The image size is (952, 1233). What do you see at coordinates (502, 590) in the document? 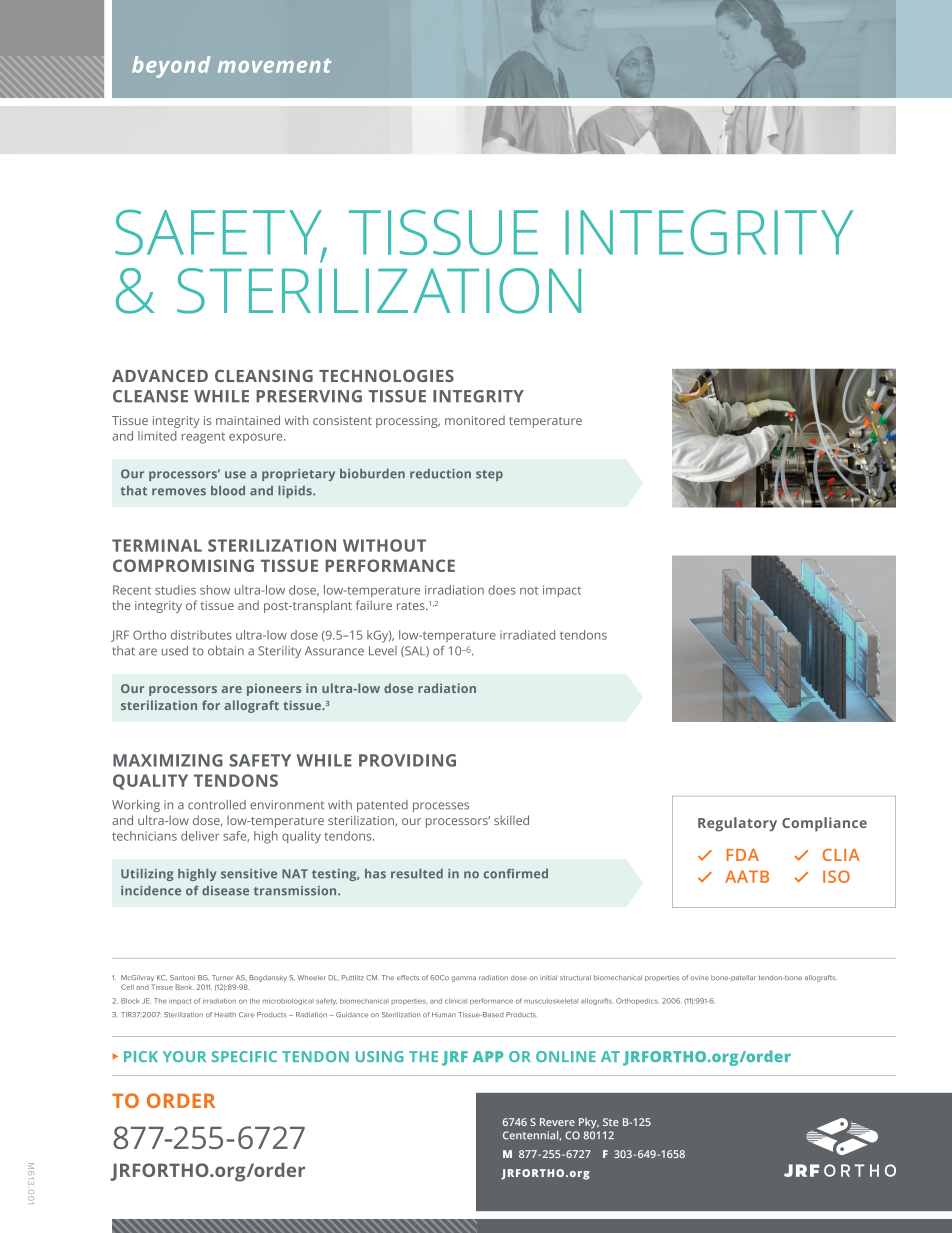
I see `does` at bounding box center [502, 590].
